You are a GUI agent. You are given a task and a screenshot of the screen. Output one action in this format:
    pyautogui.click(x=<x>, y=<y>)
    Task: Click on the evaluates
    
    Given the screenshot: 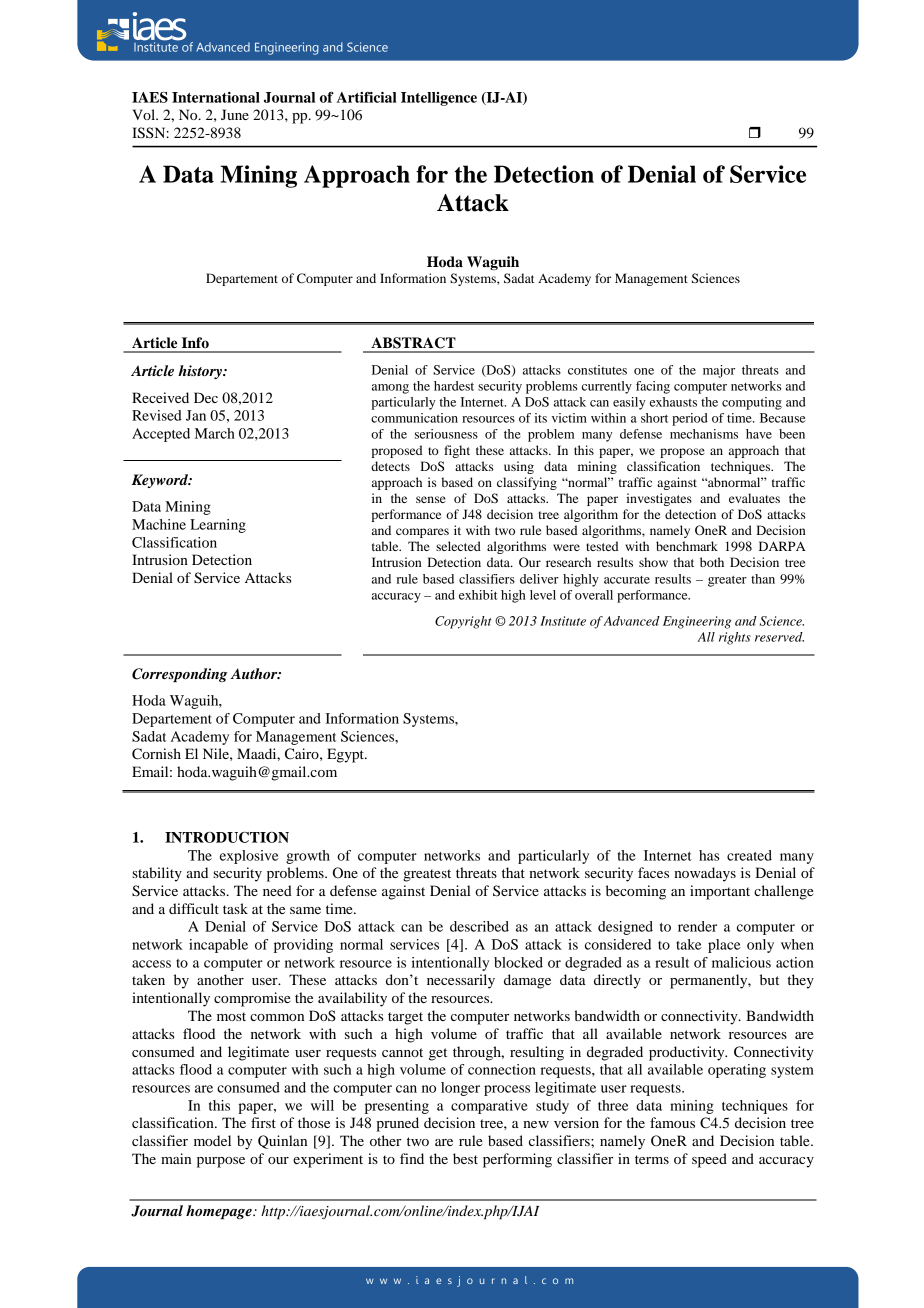 What is the action you would take?
    pyautogui.click(x=754, y=498)
